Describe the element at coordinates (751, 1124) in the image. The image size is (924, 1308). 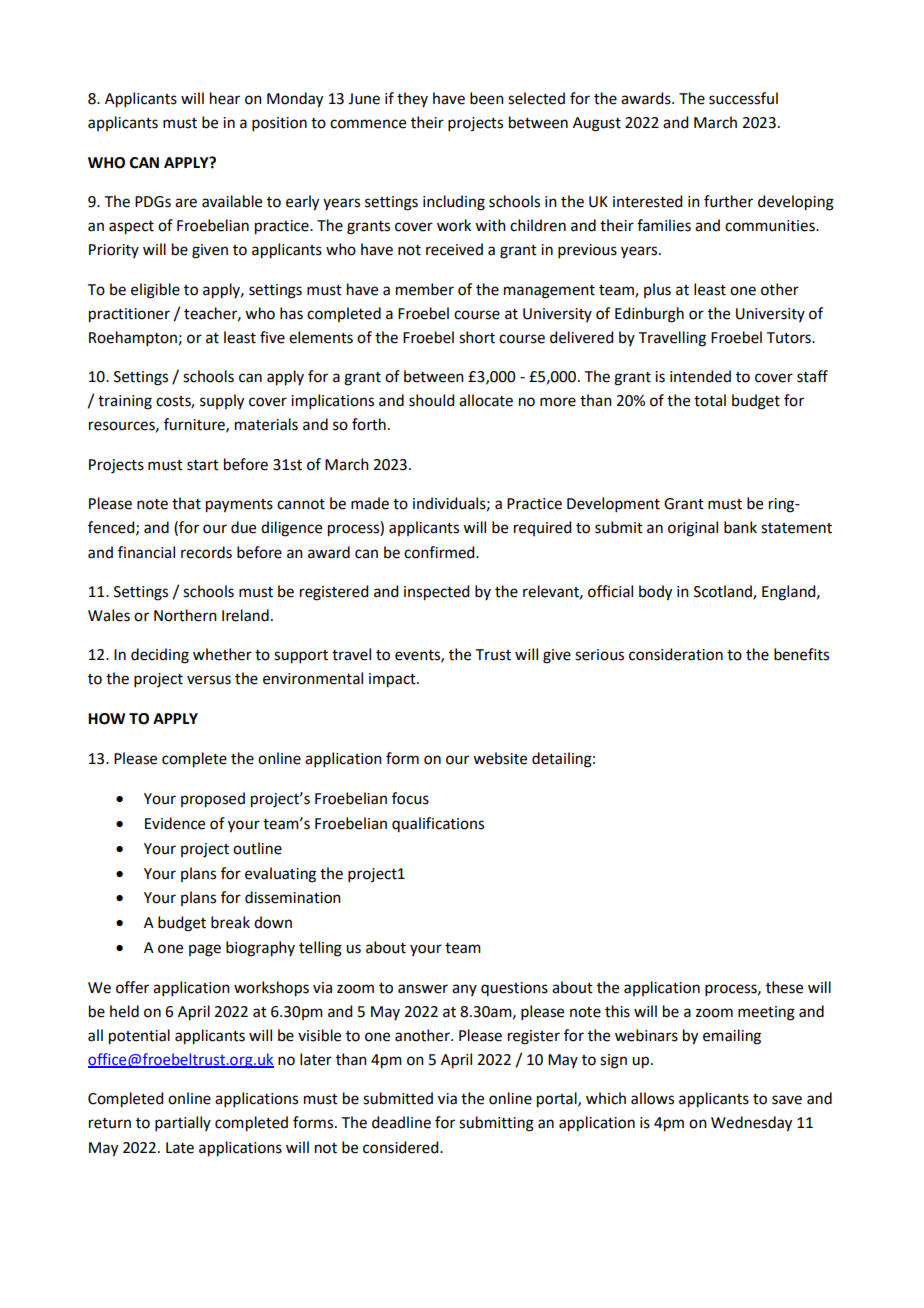
I see `Wednesday` at that location.
